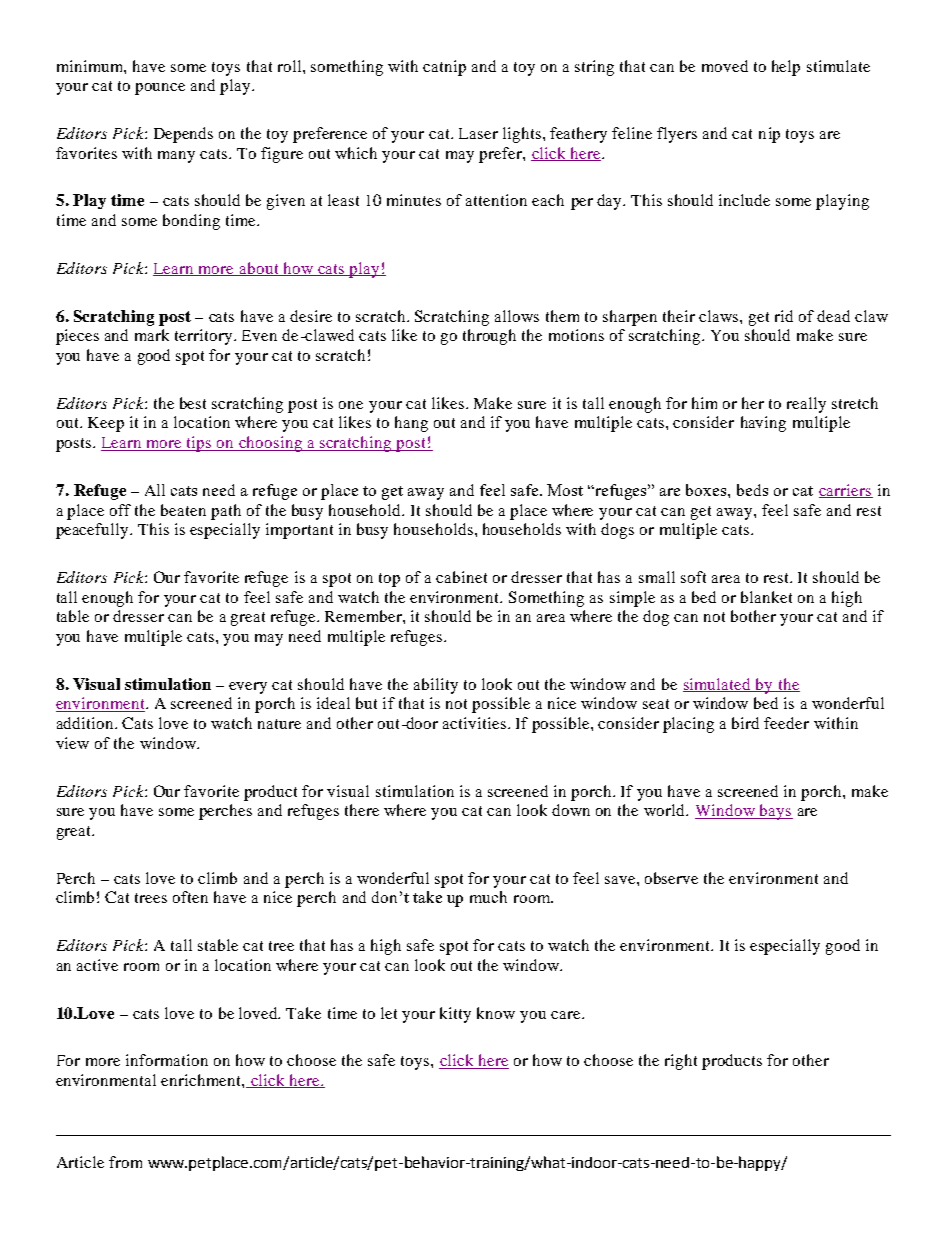 The height and width of the document is (1233, 952). I want to click on catnip, so click(444, 68).
